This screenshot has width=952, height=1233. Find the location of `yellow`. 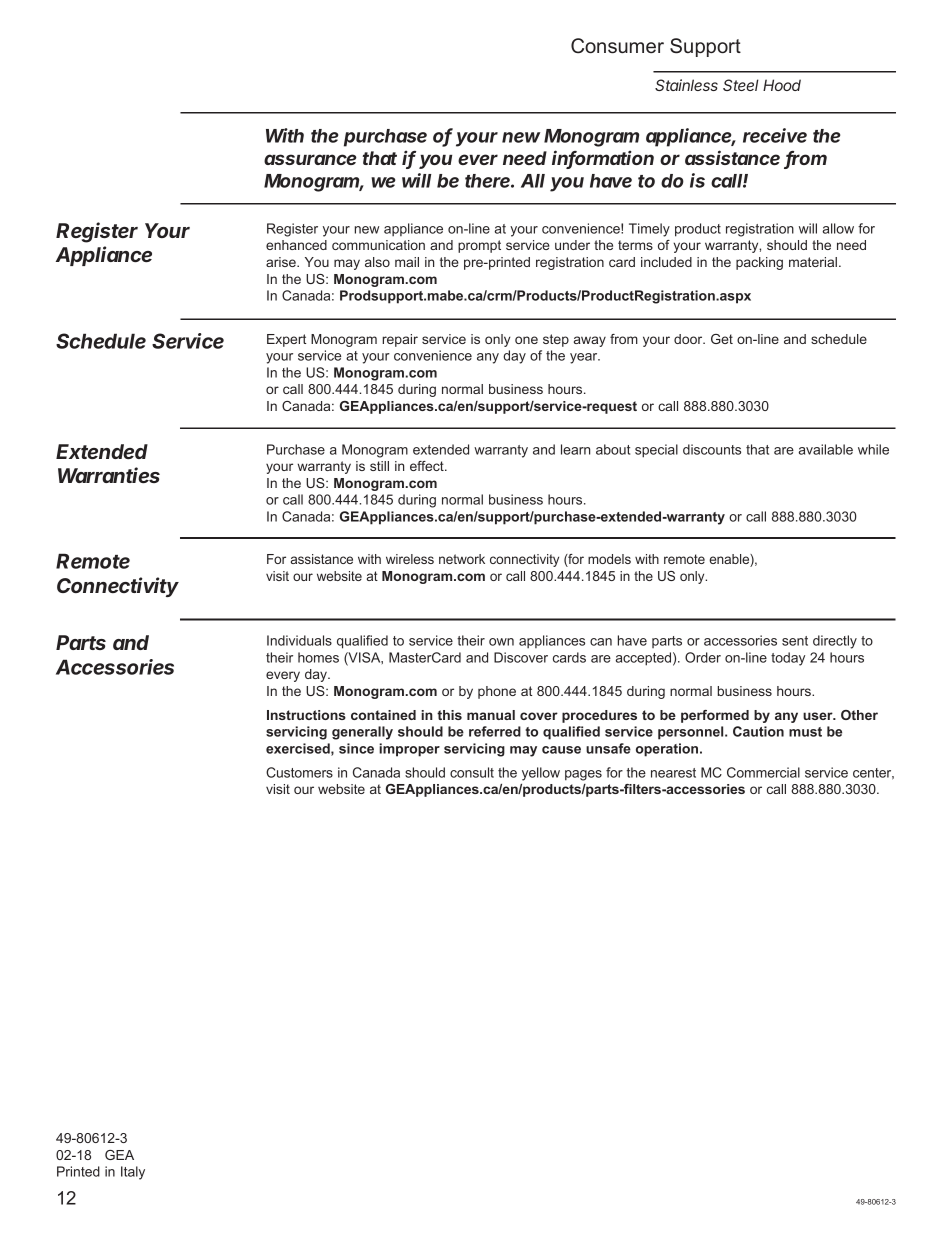

yellow is located at coordinates (541, 774).
